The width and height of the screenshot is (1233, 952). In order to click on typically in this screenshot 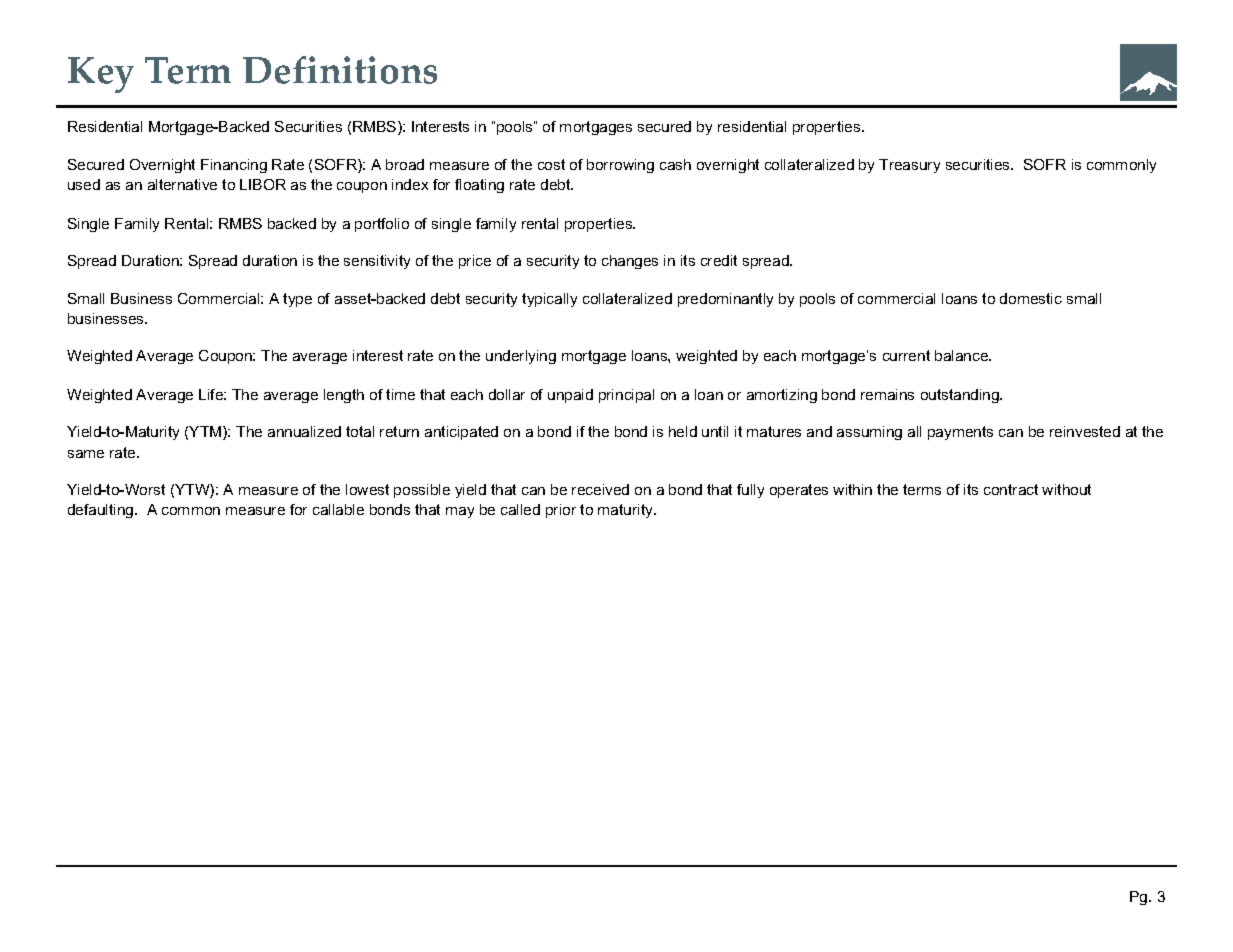, I will do `click(549, 300)`.
